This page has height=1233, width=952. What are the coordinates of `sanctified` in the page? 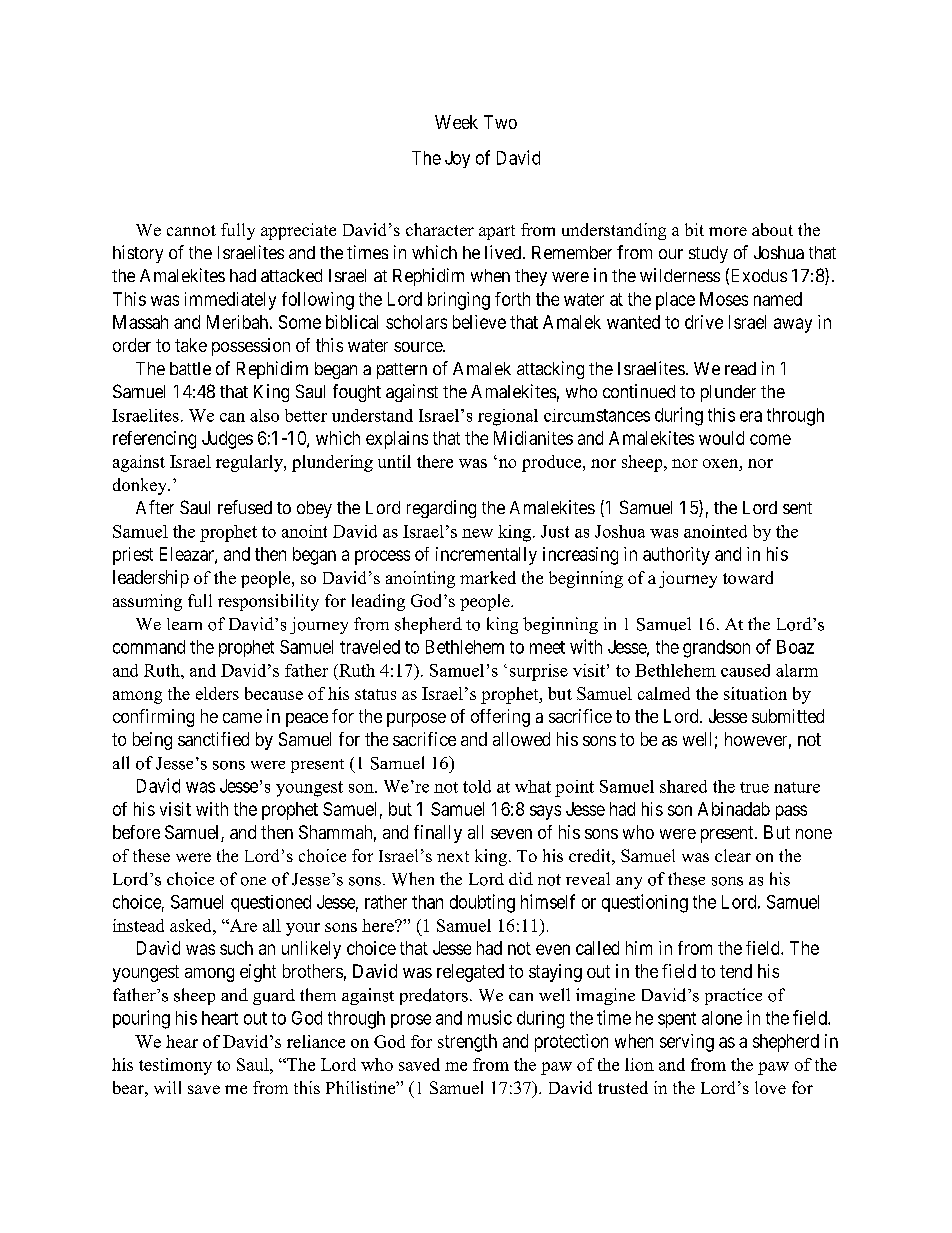 It's located at (213, 739).
